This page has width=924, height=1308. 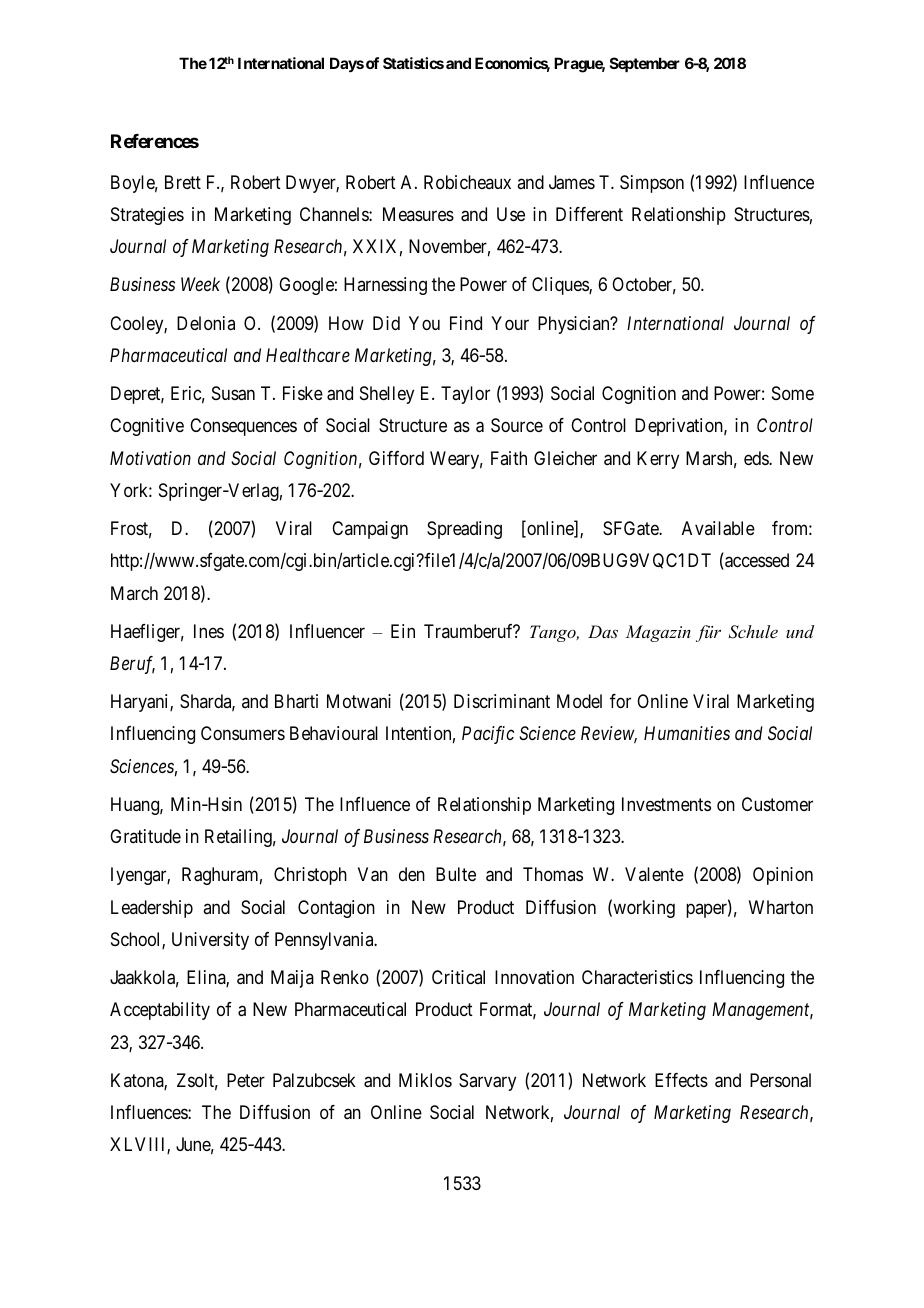 What do you see at coordinates (458, 977) in the page?
I see `Critical` at bounding box center [458, 977].
